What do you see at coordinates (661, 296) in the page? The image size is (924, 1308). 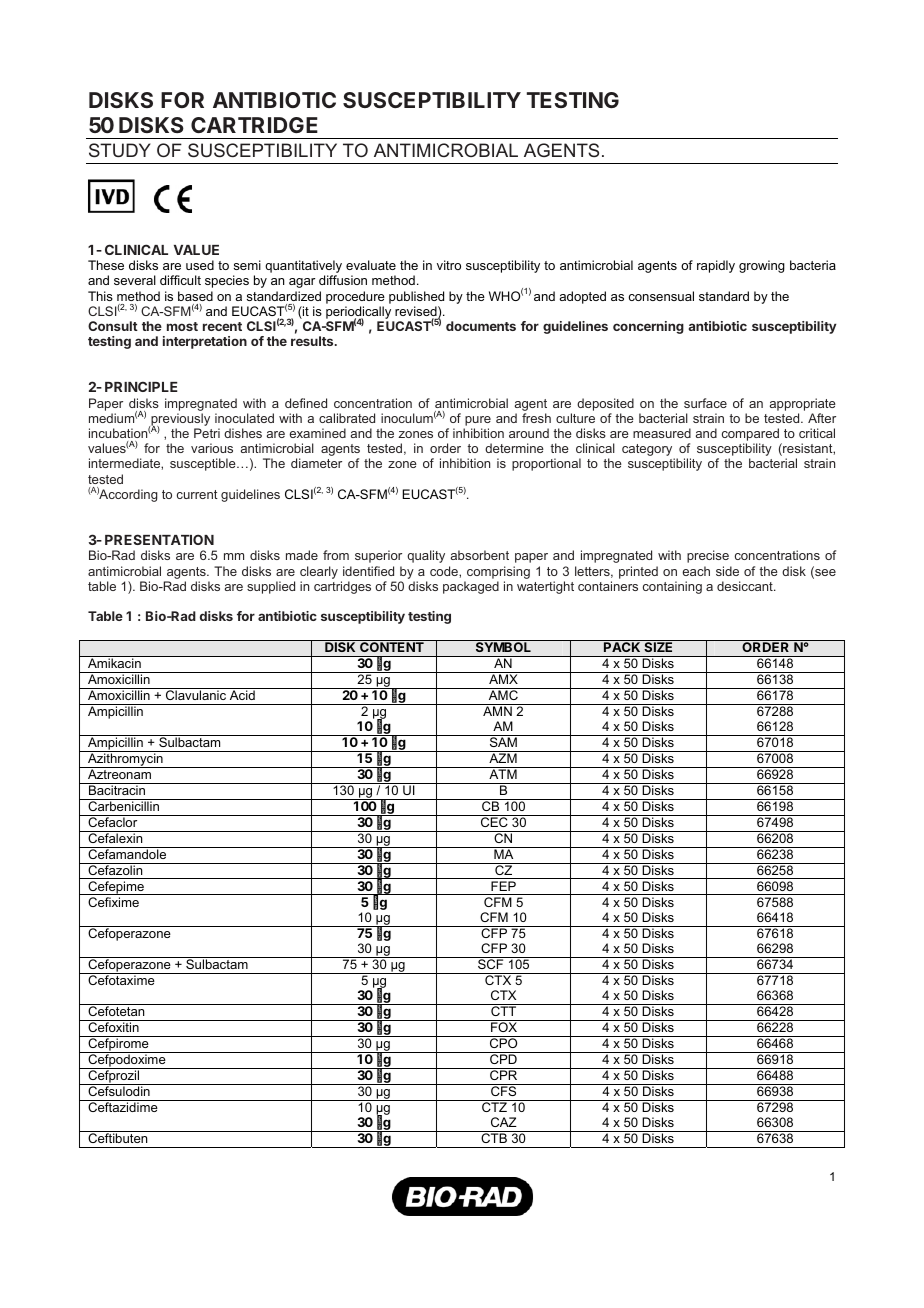 I see `consensual` at bounding box center [661, 296].
